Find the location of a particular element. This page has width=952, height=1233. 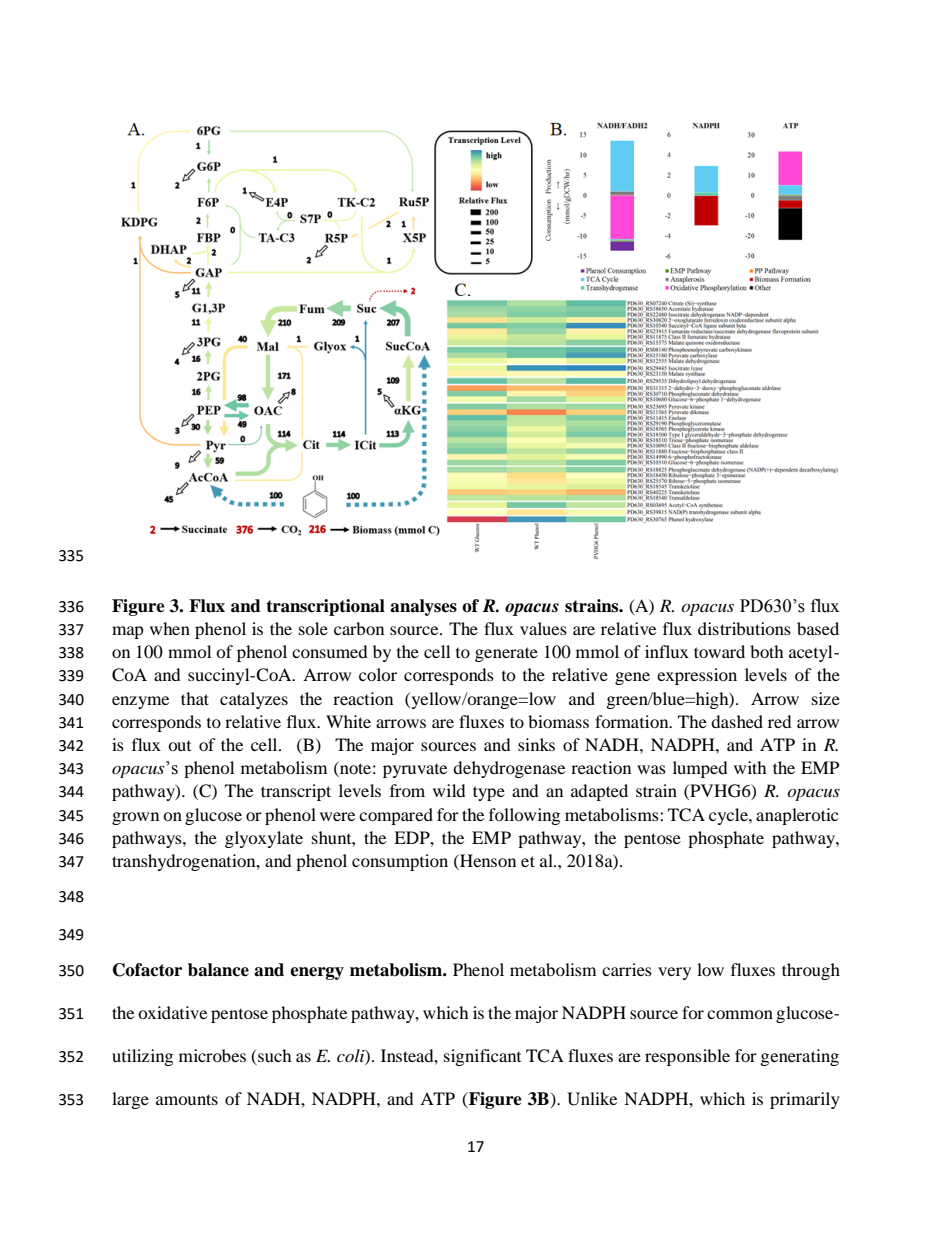

analyses is located at coordinates (423, 607).
